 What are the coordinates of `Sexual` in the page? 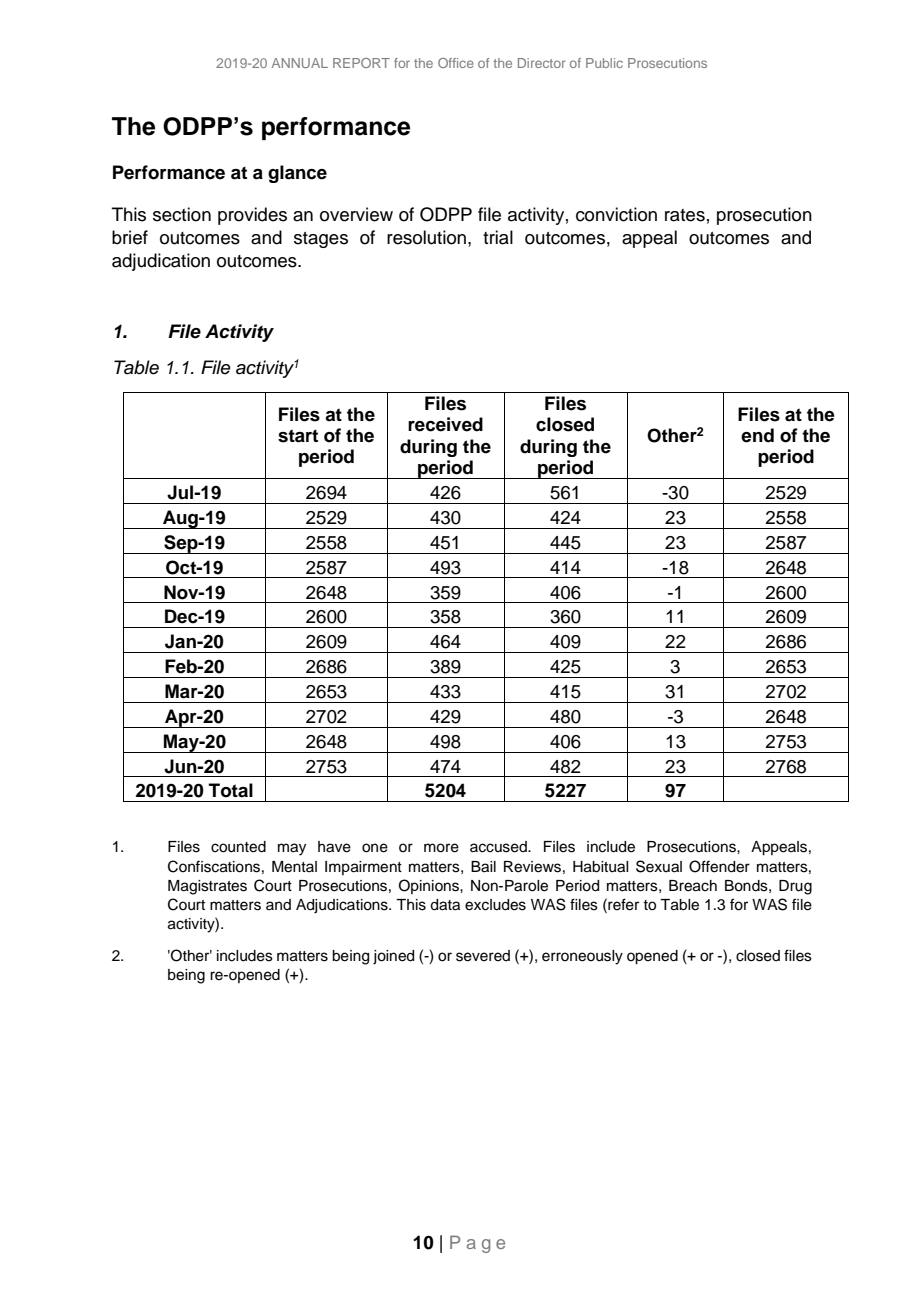 It's located at (659, 866).
